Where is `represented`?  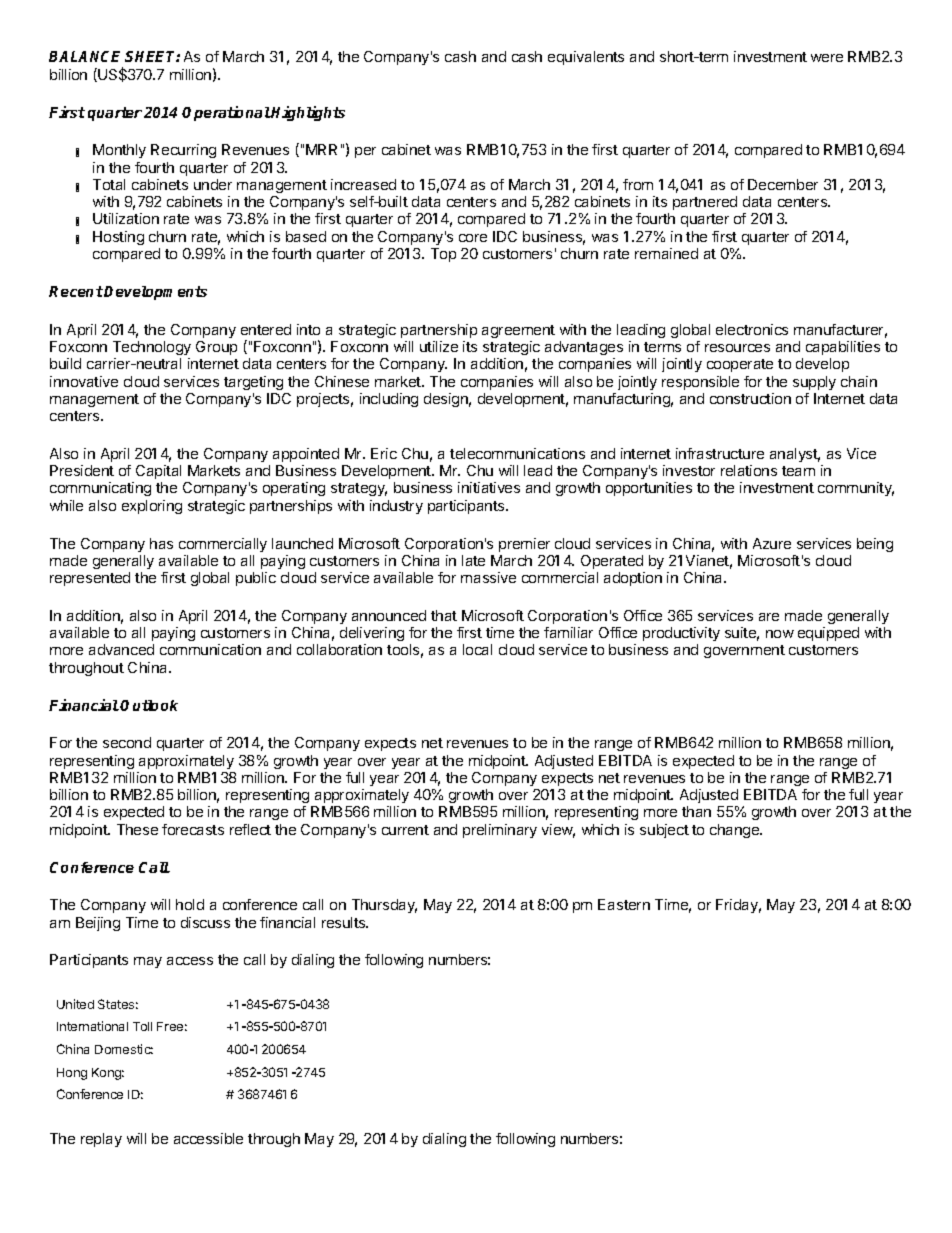 represented is located at coordinates (90, 579).
